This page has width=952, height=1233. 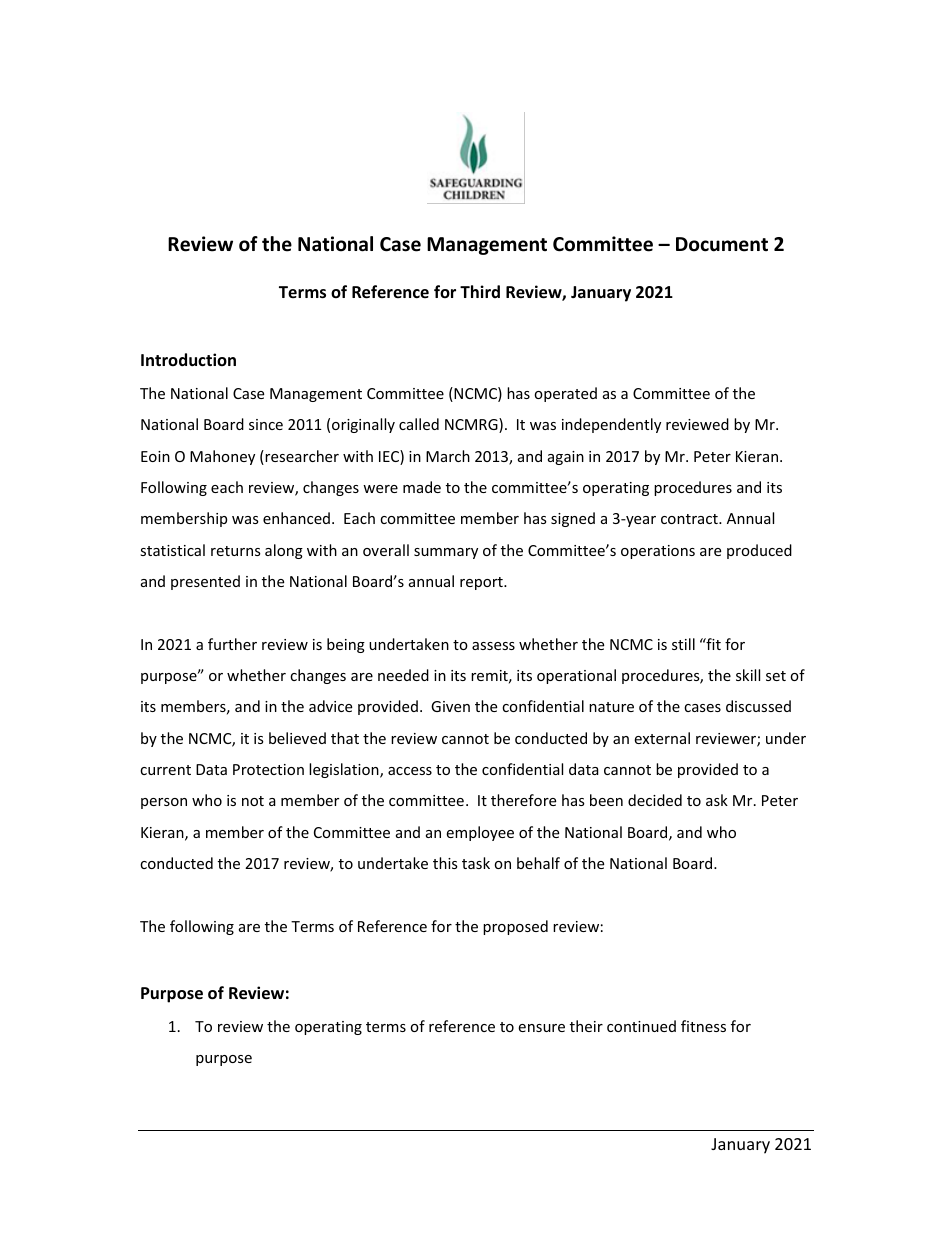 What do you see at coordinates (515, 927) in the page?
I see `proposed` at bounding box center [515, 927].
